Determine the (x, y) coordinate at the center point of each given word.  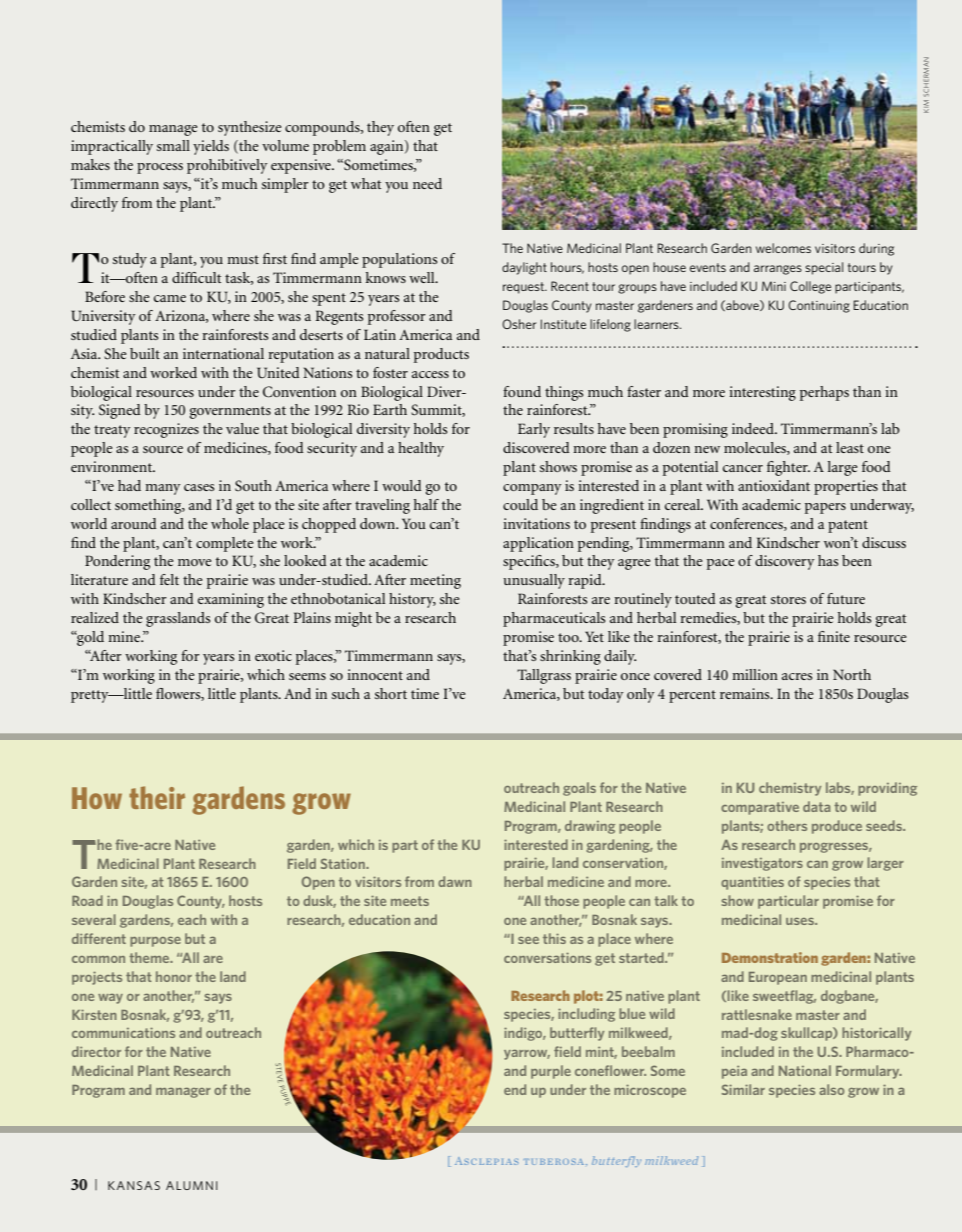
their (157, 797)
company (532, 489)
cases (199, 487)
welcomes (783, 248)
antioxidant (774, 485)
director (96, 1051)
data (816, 806)
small (173, 145)
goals (579, 789)
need (427, 183)
